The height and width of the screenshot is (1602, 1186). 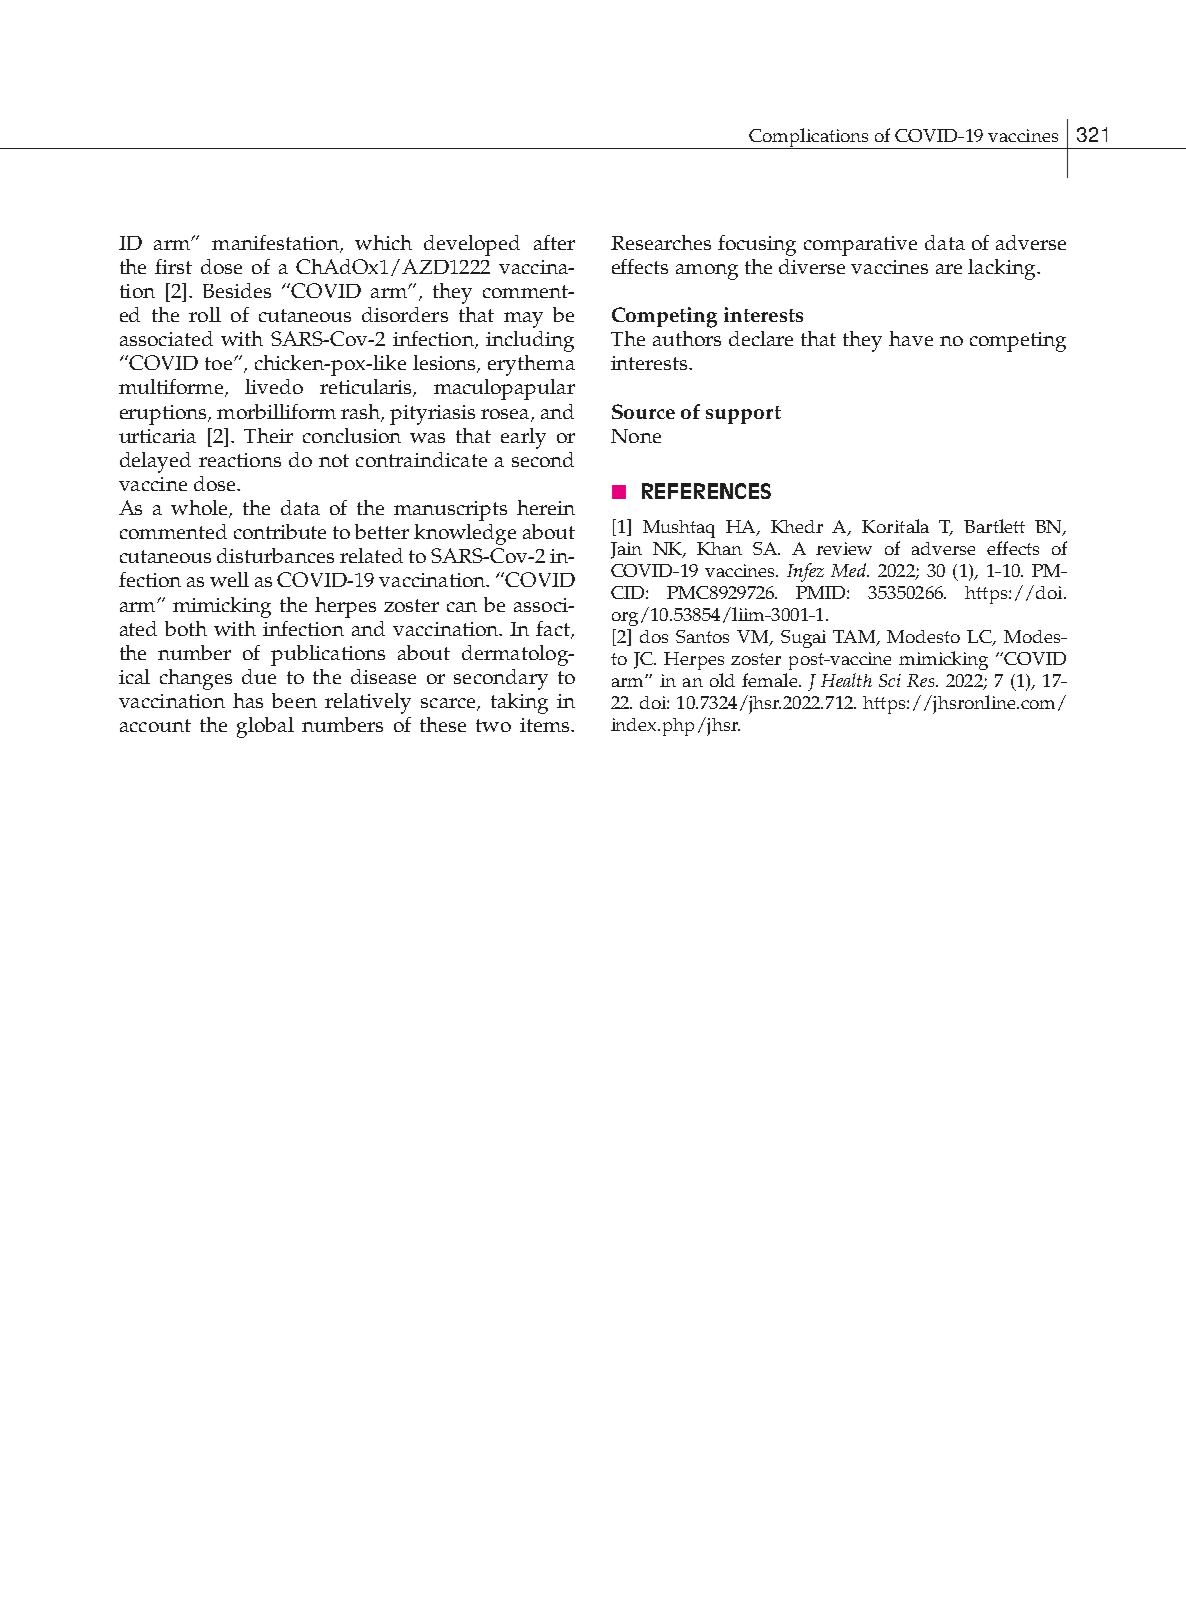 What do you see at coordinates (546, 725) in the screenshot?
I see `items` at bounding box center [546, 725].
